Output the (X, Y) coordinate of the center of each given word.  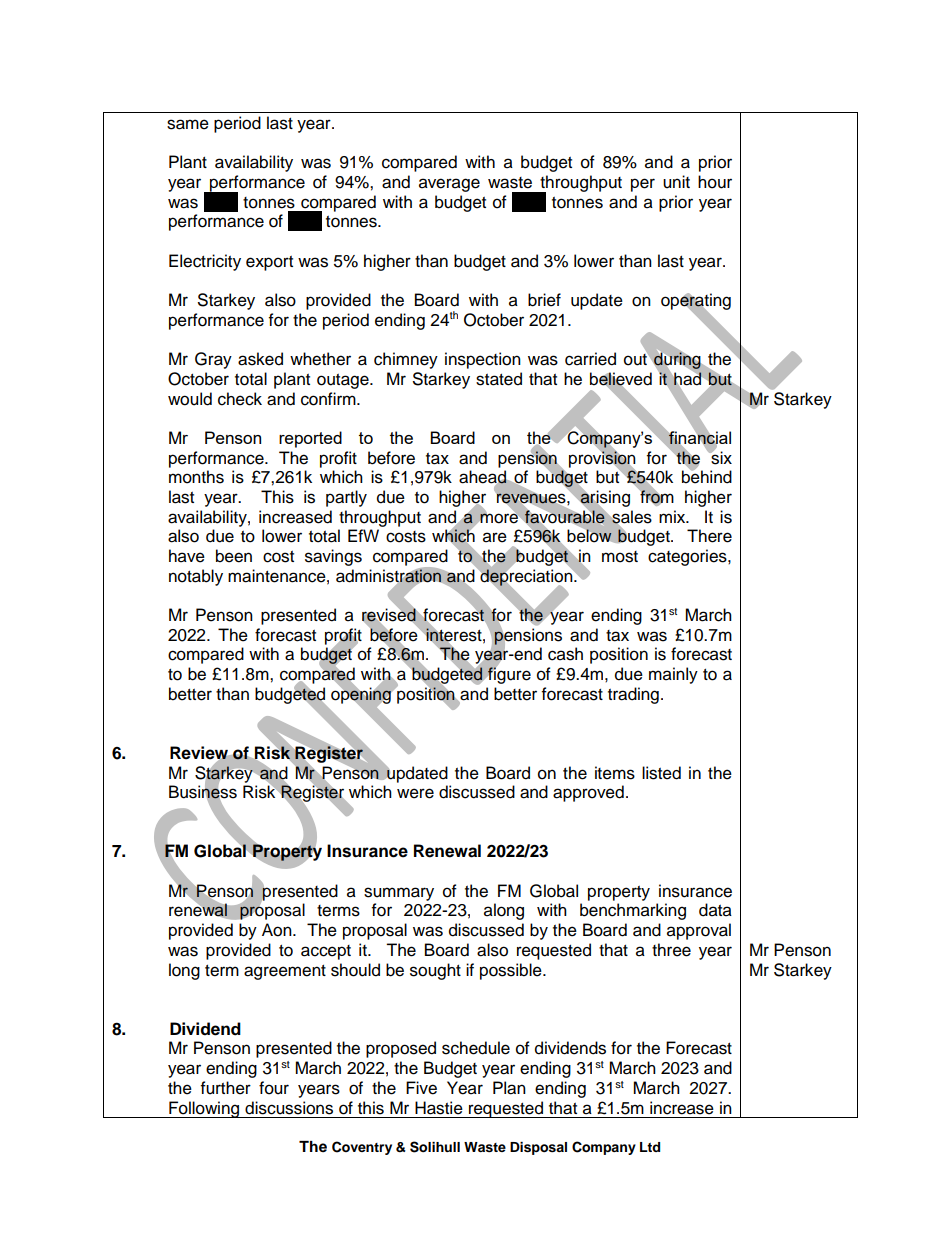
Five (421, 1088)
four (274, 1088)
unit (676, 182)
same (188, 124)
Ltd (650, 1147)
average (449, 185)
